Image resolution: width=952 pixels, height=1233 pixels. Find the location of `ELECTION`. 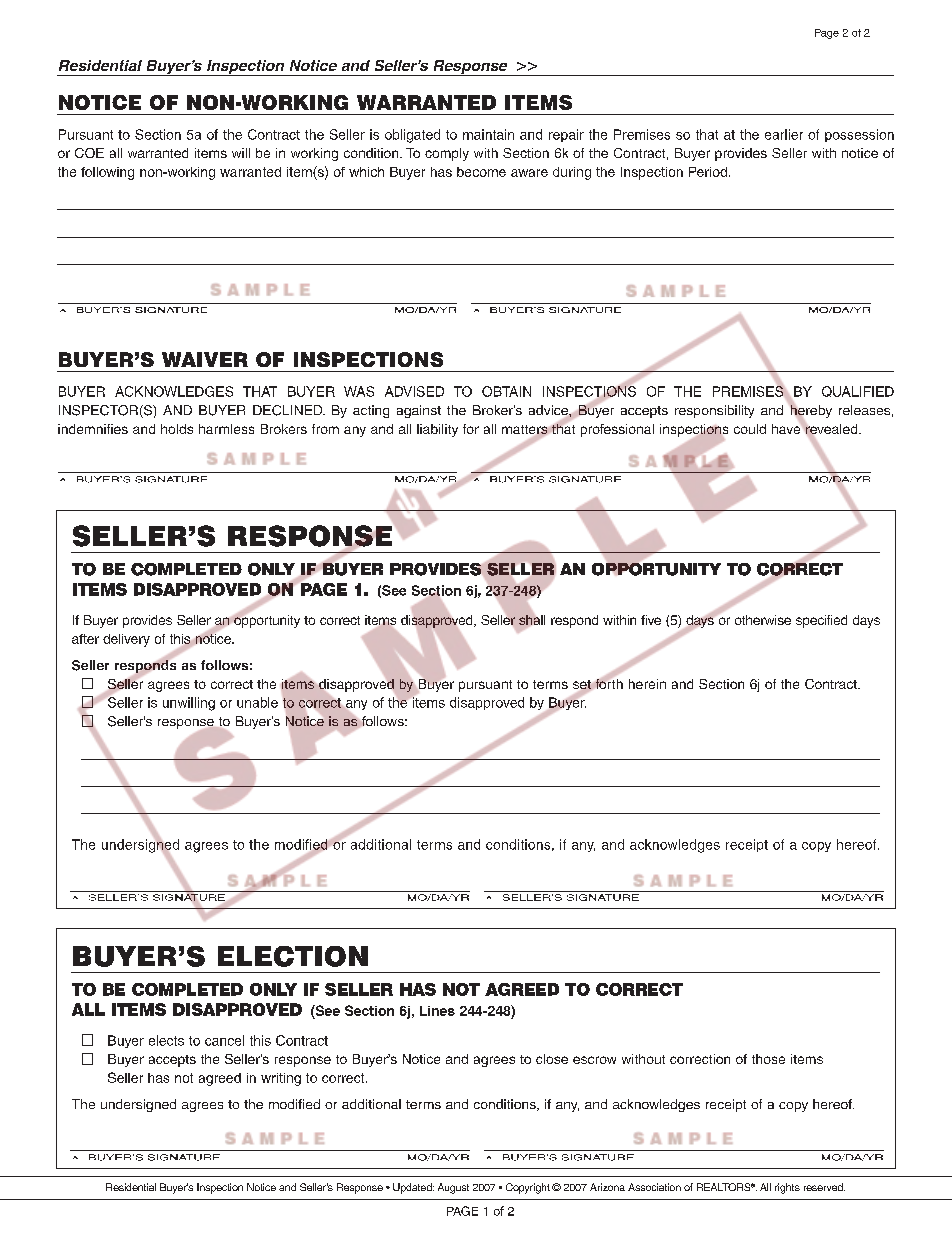

ELECTION is located at coordinates (293, 956).
